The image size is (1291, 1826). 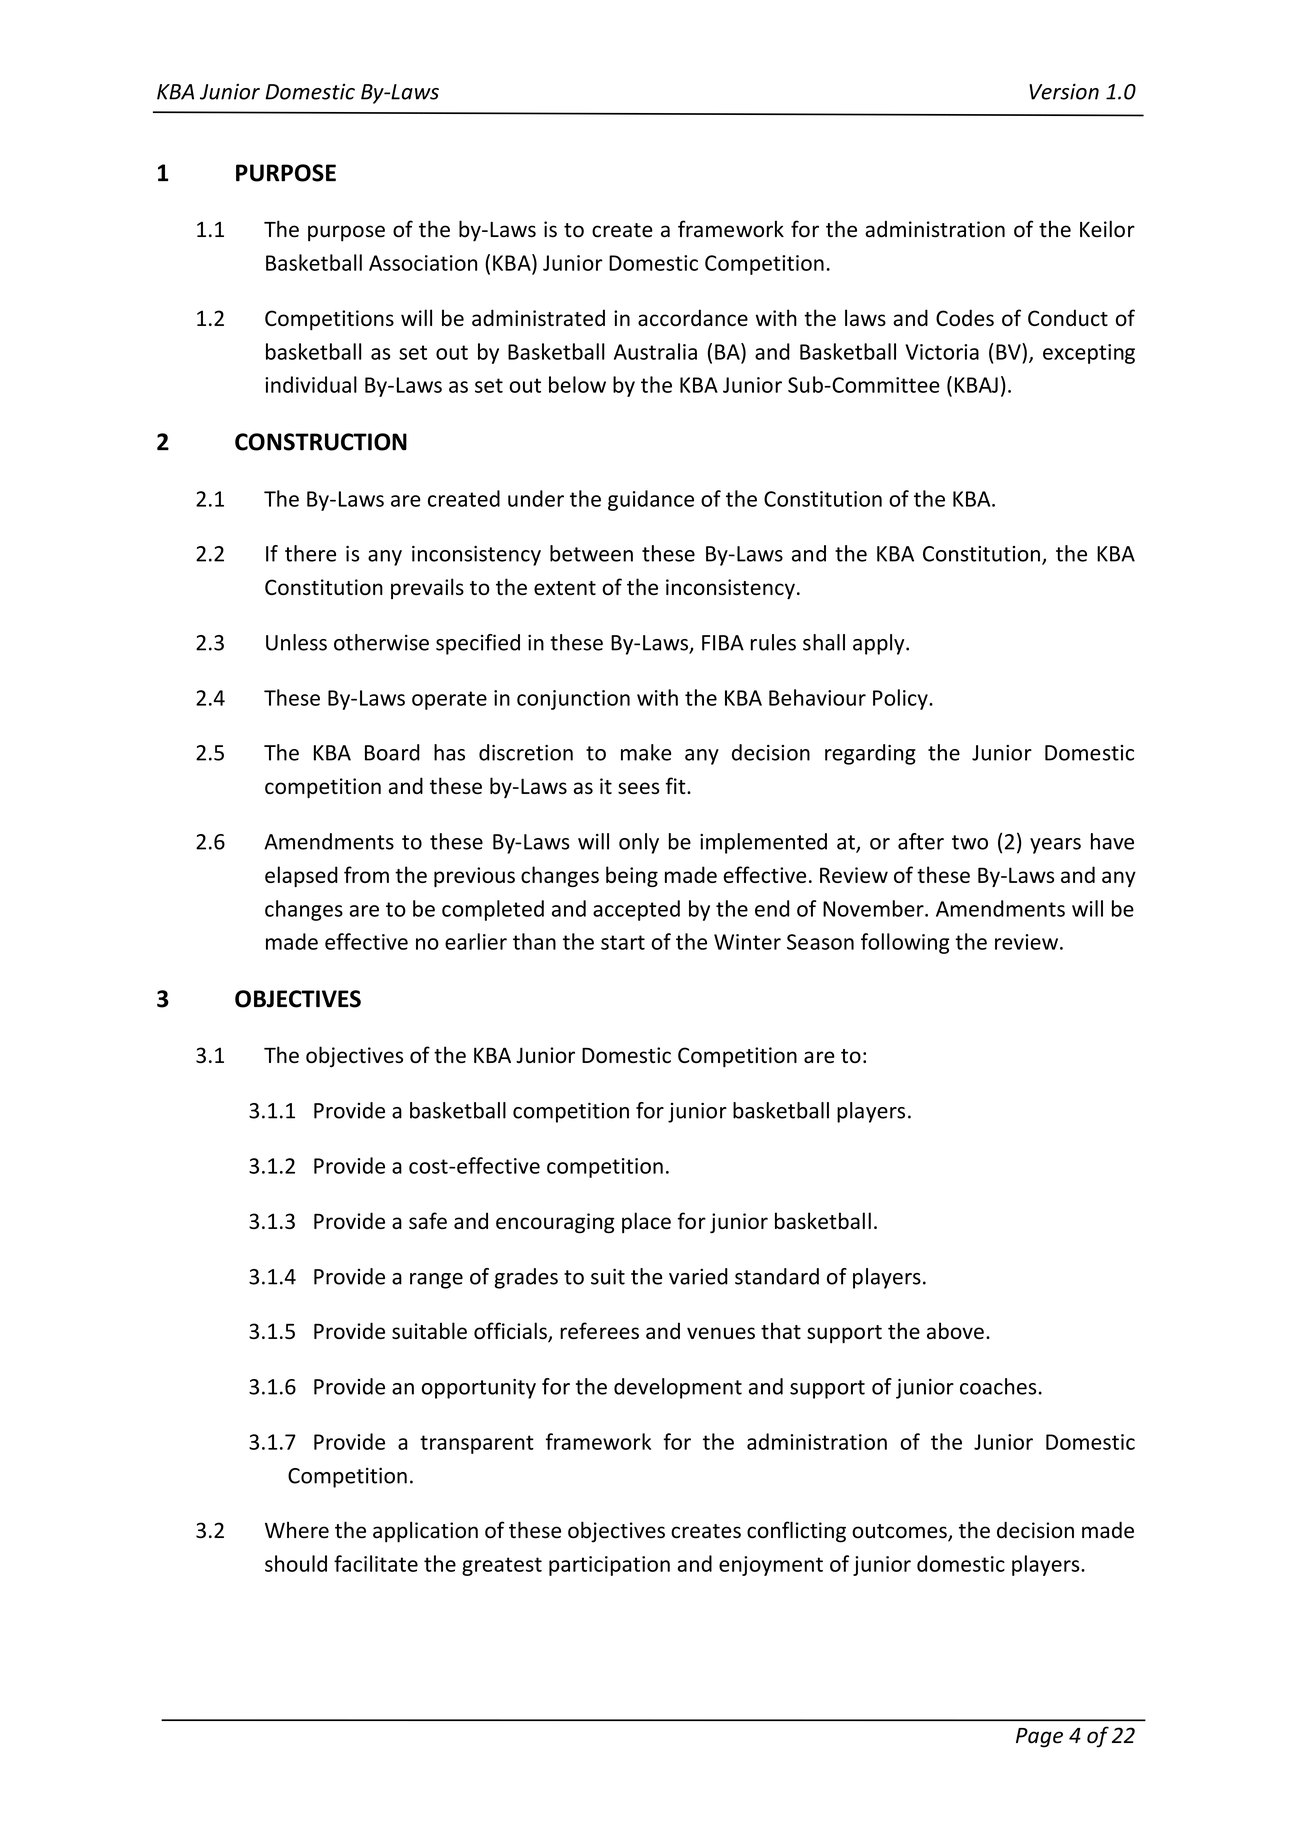 I want to click on accordance, so click(x=693, y=317).
